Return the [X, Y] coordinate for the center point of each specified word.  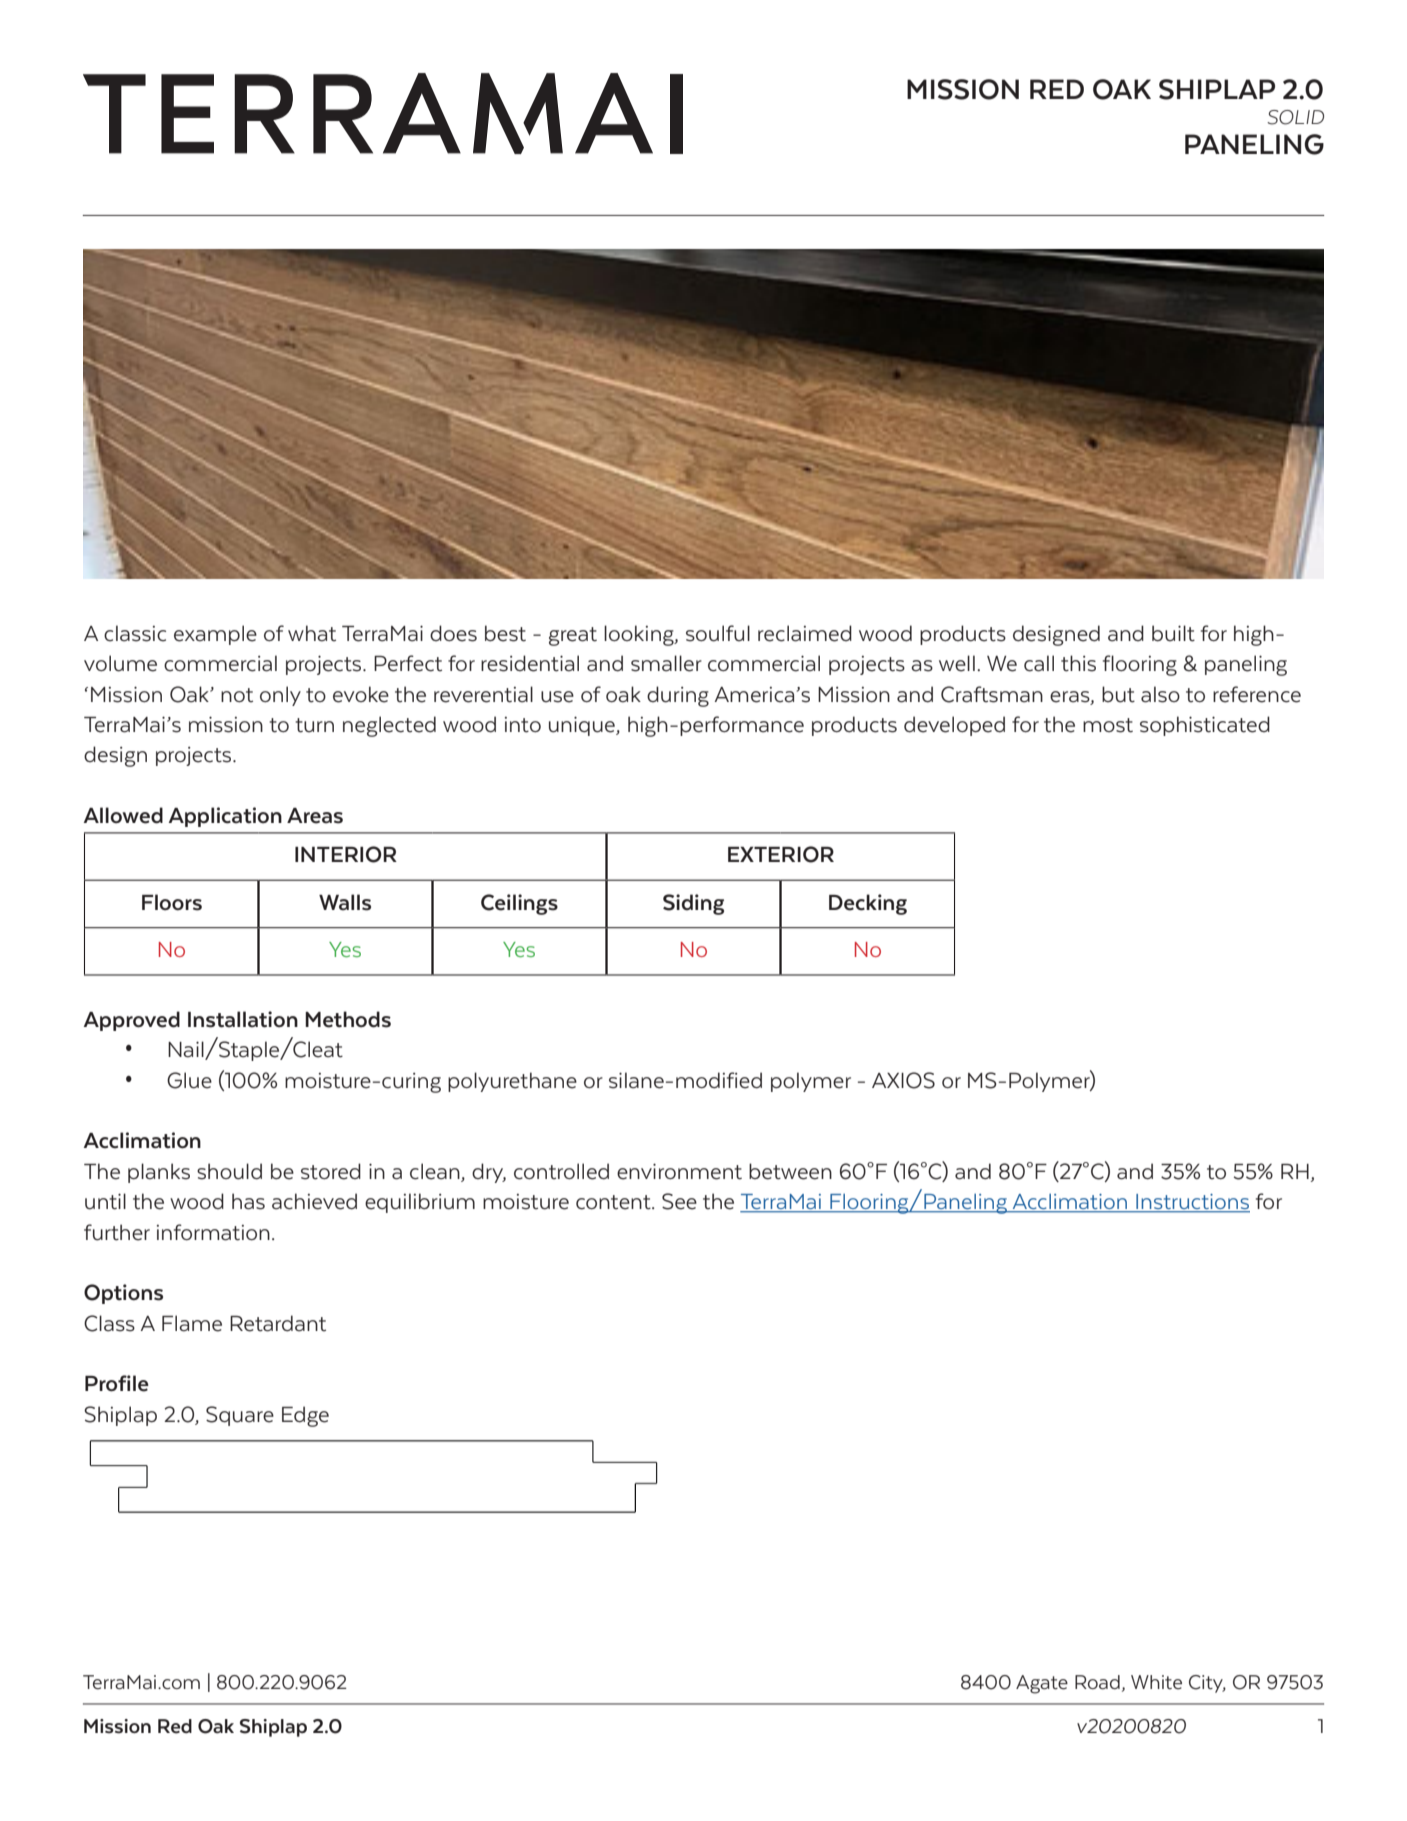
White [1156, 1682]
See [679, 1201]
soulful [718, 633]
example [215, 635]
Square [240, 1416]
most [1108, 725]
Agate [1042, 1684]
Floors [172, 902]
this [1078, 663]
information [213, 1232]
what [312, 633]
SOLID [1295, 117]
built [1173, 633]
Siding [693, 904]
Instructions [1192, 1203]
